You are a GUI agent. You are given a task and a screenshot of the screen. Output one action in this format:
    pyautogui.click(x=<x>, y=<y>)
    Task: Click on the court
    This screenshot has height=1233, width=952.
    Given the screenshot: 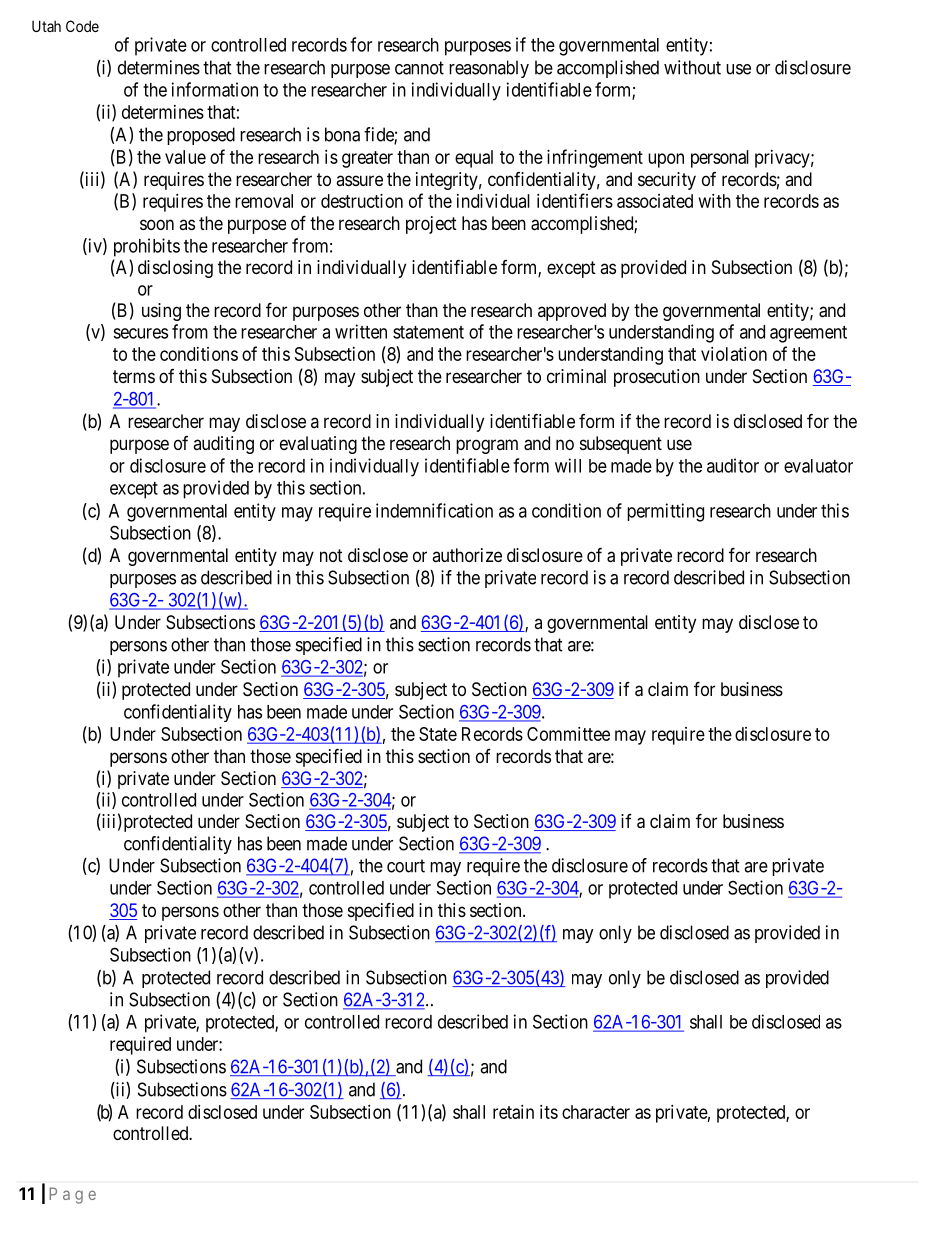 What is the action you would take?
    pyautogui.click(x=406, y=866)
